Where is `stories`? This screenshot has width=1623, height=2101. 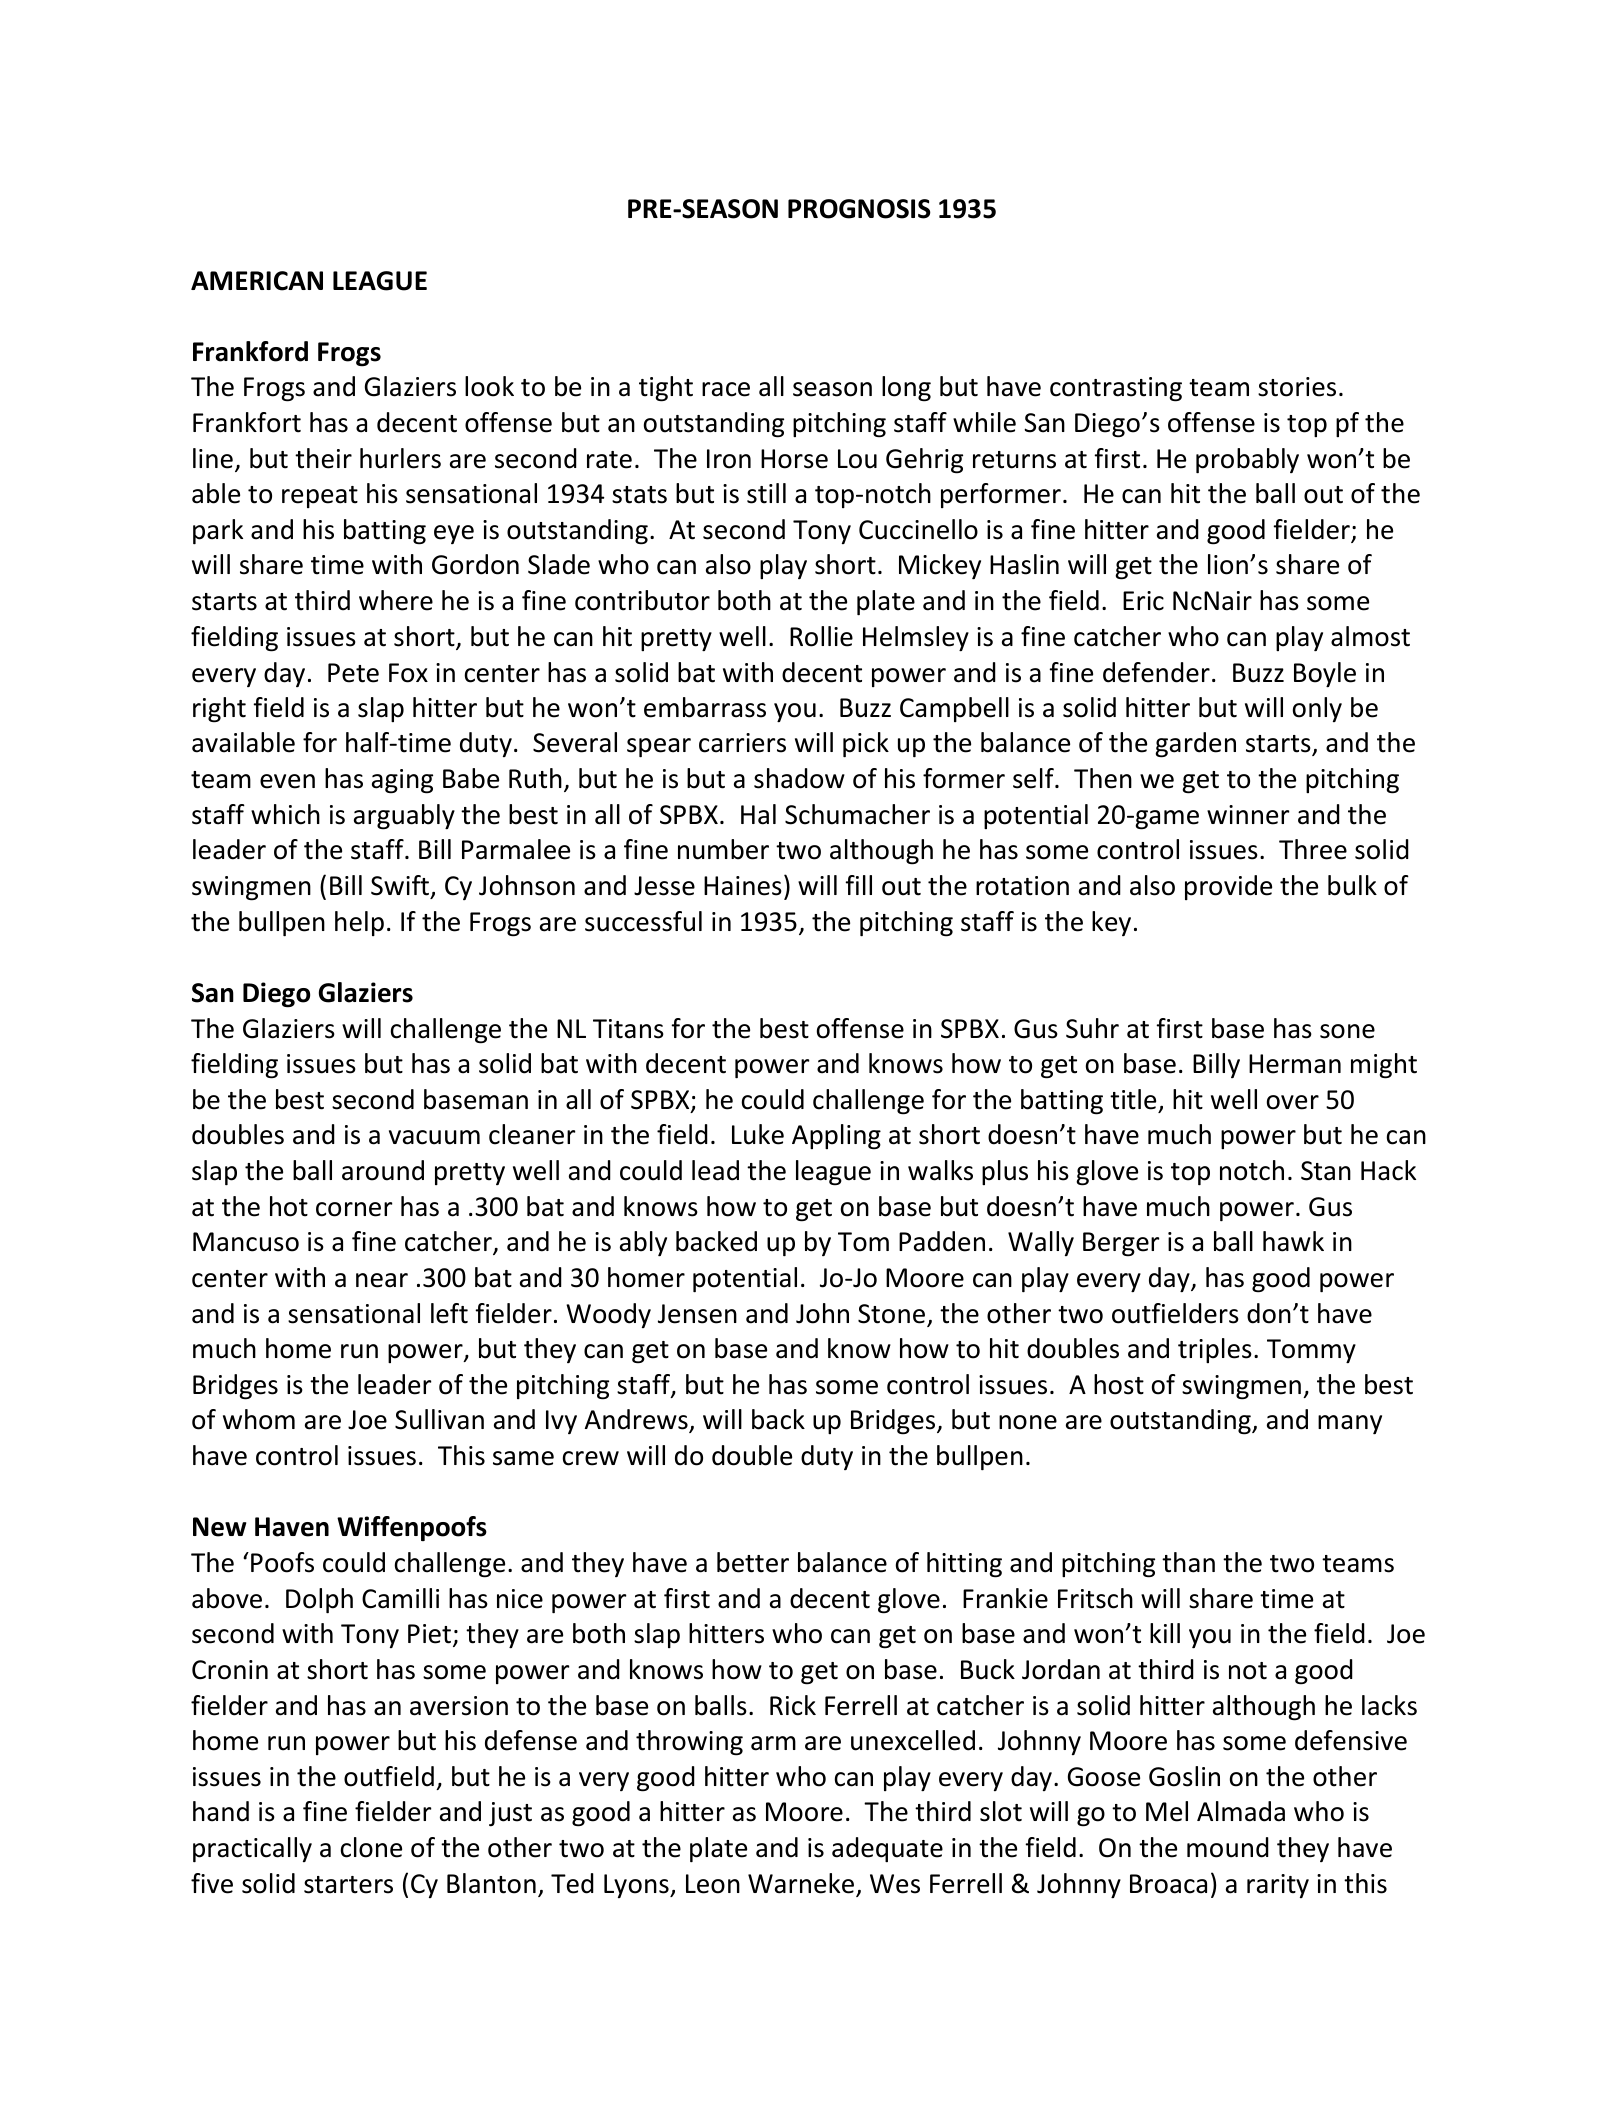
stories is located at coordinates (1297, 387).
